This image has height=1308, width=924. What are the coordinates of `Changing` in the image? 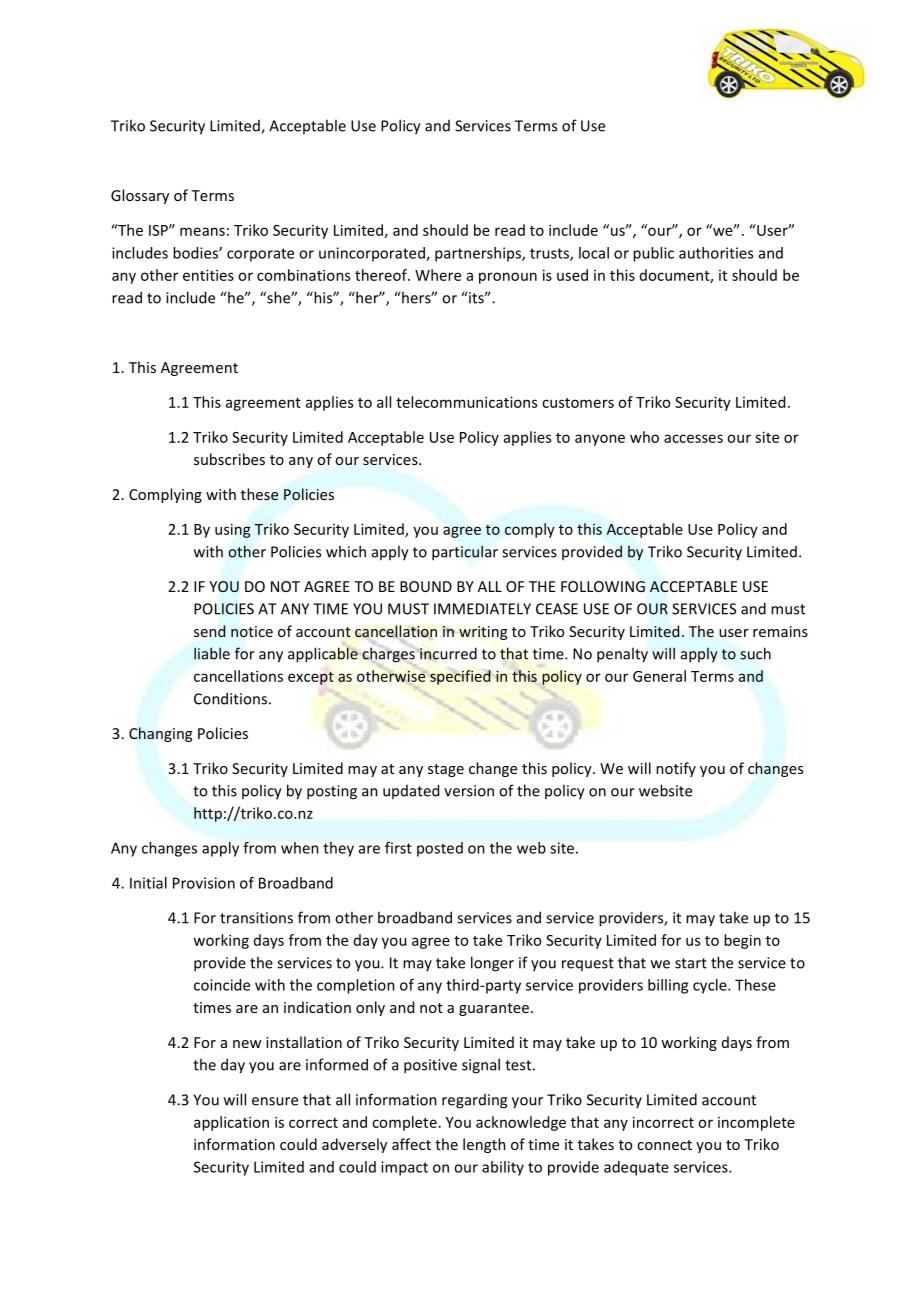 It's located at (160, 734).
